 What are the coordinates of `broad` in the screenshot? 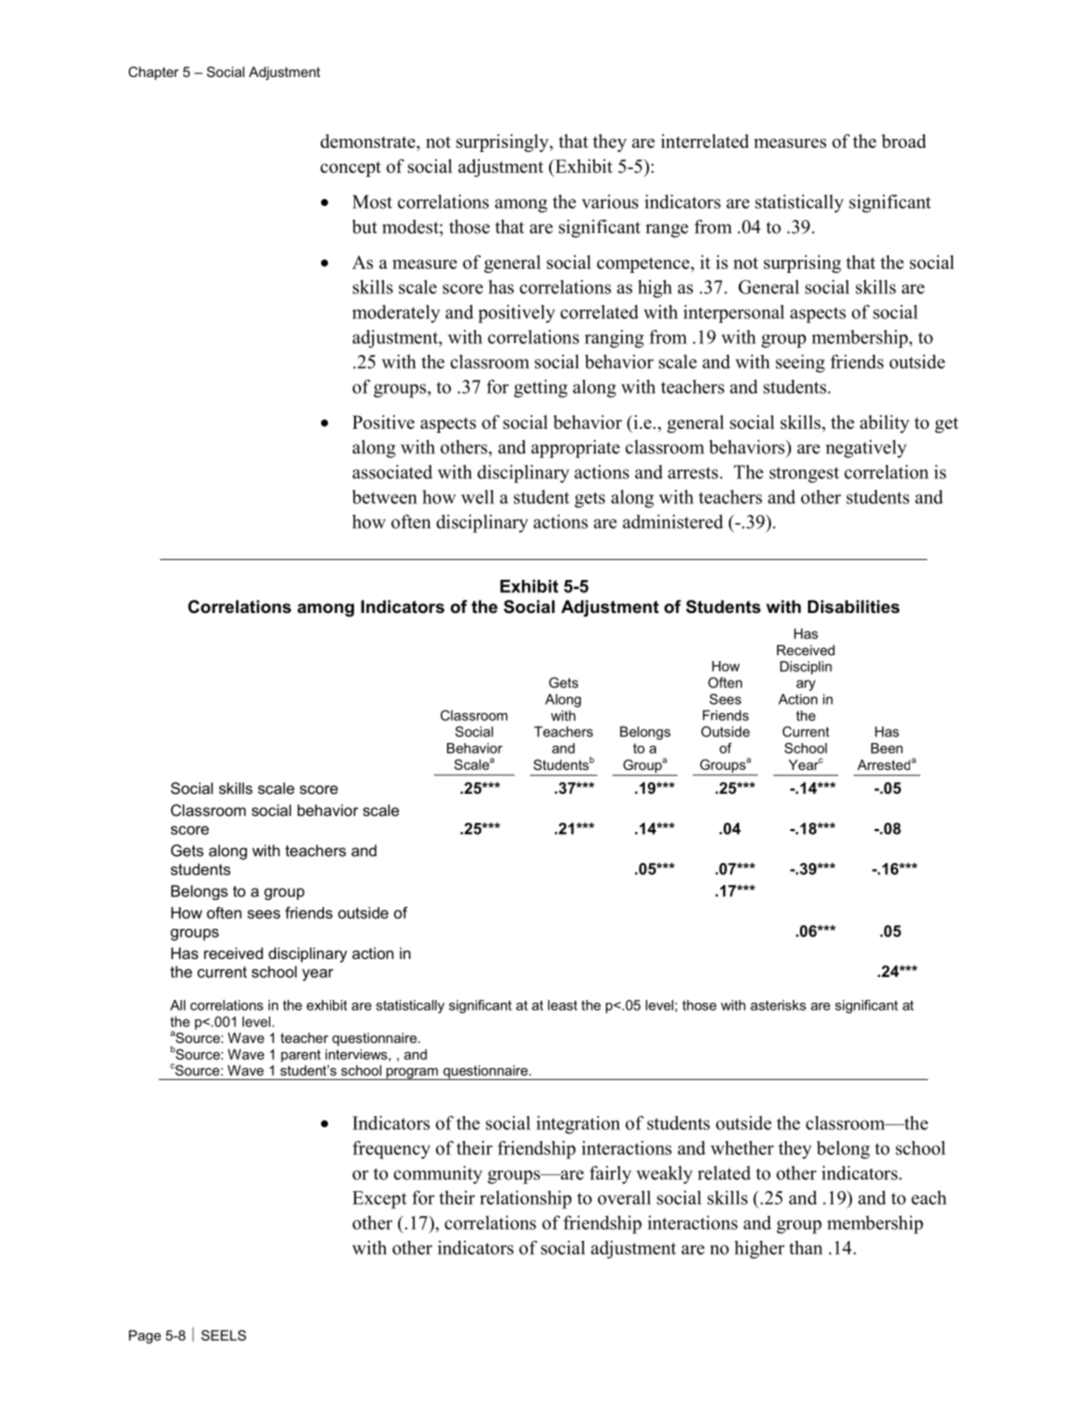 It's located at (903, 141).
